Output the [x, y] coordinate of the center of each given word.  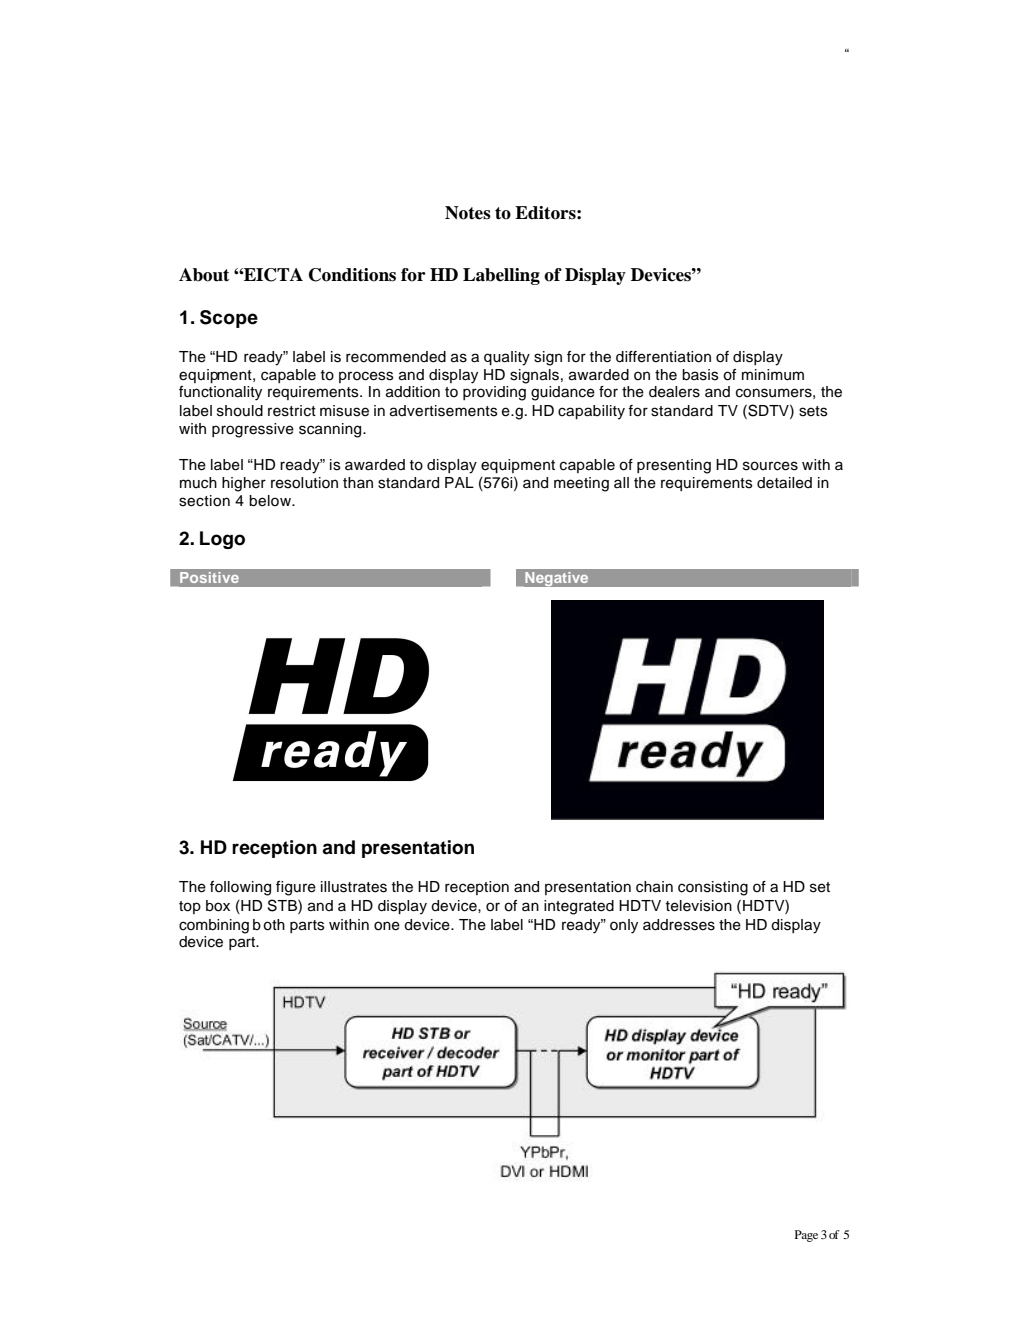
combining [214, 926]
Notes [468, 213]
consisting [713, 888]
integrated [579, 907]
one [387, 926]
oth [274, 925]
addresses [679, 925]
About [204, 275]
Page [806, 1236]
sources [770, 466]
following [240, 888]
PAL [459, 482]
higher [244, 484]
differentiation [663, 357]
